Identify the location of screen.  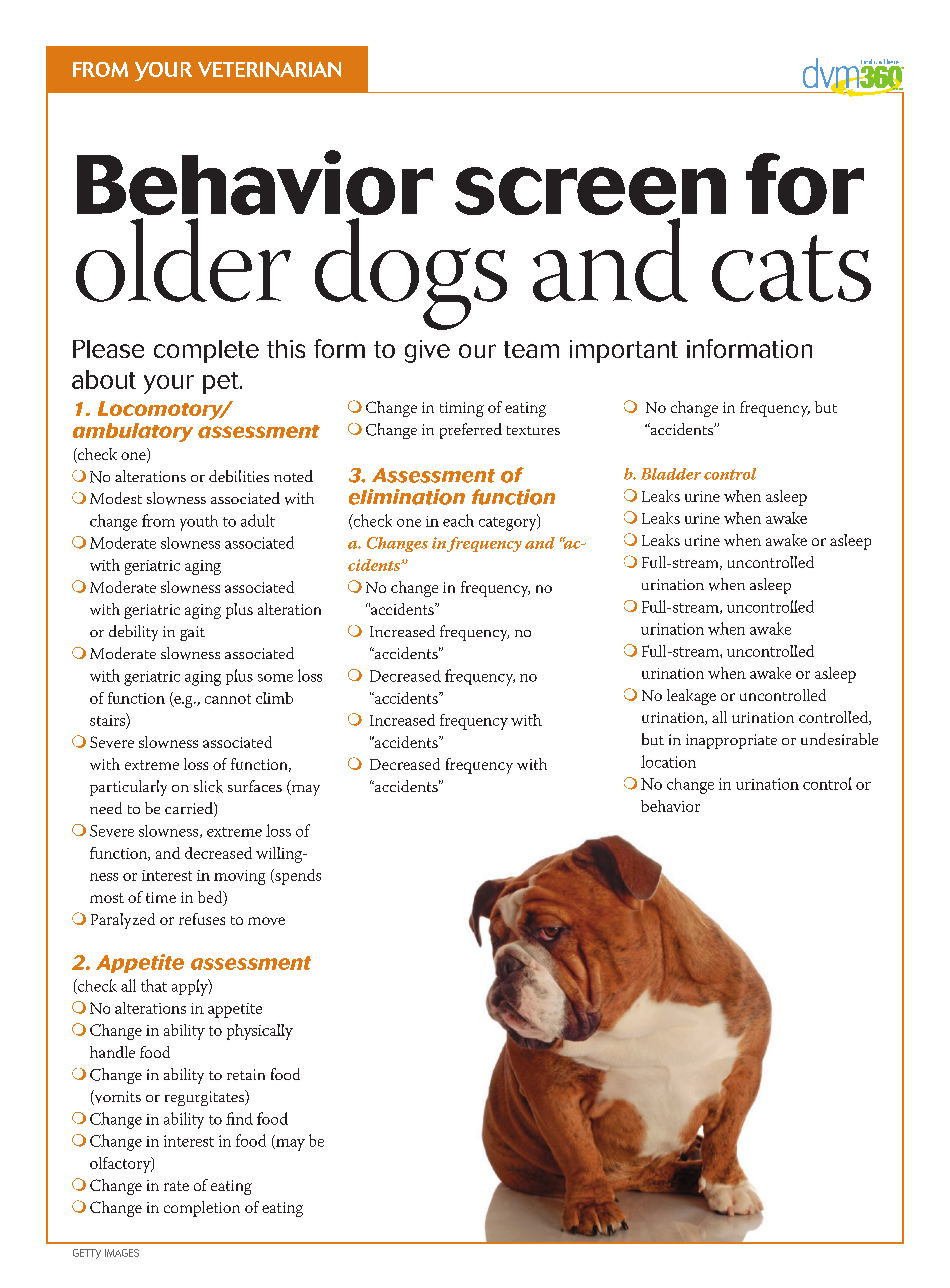
(590, 191).
